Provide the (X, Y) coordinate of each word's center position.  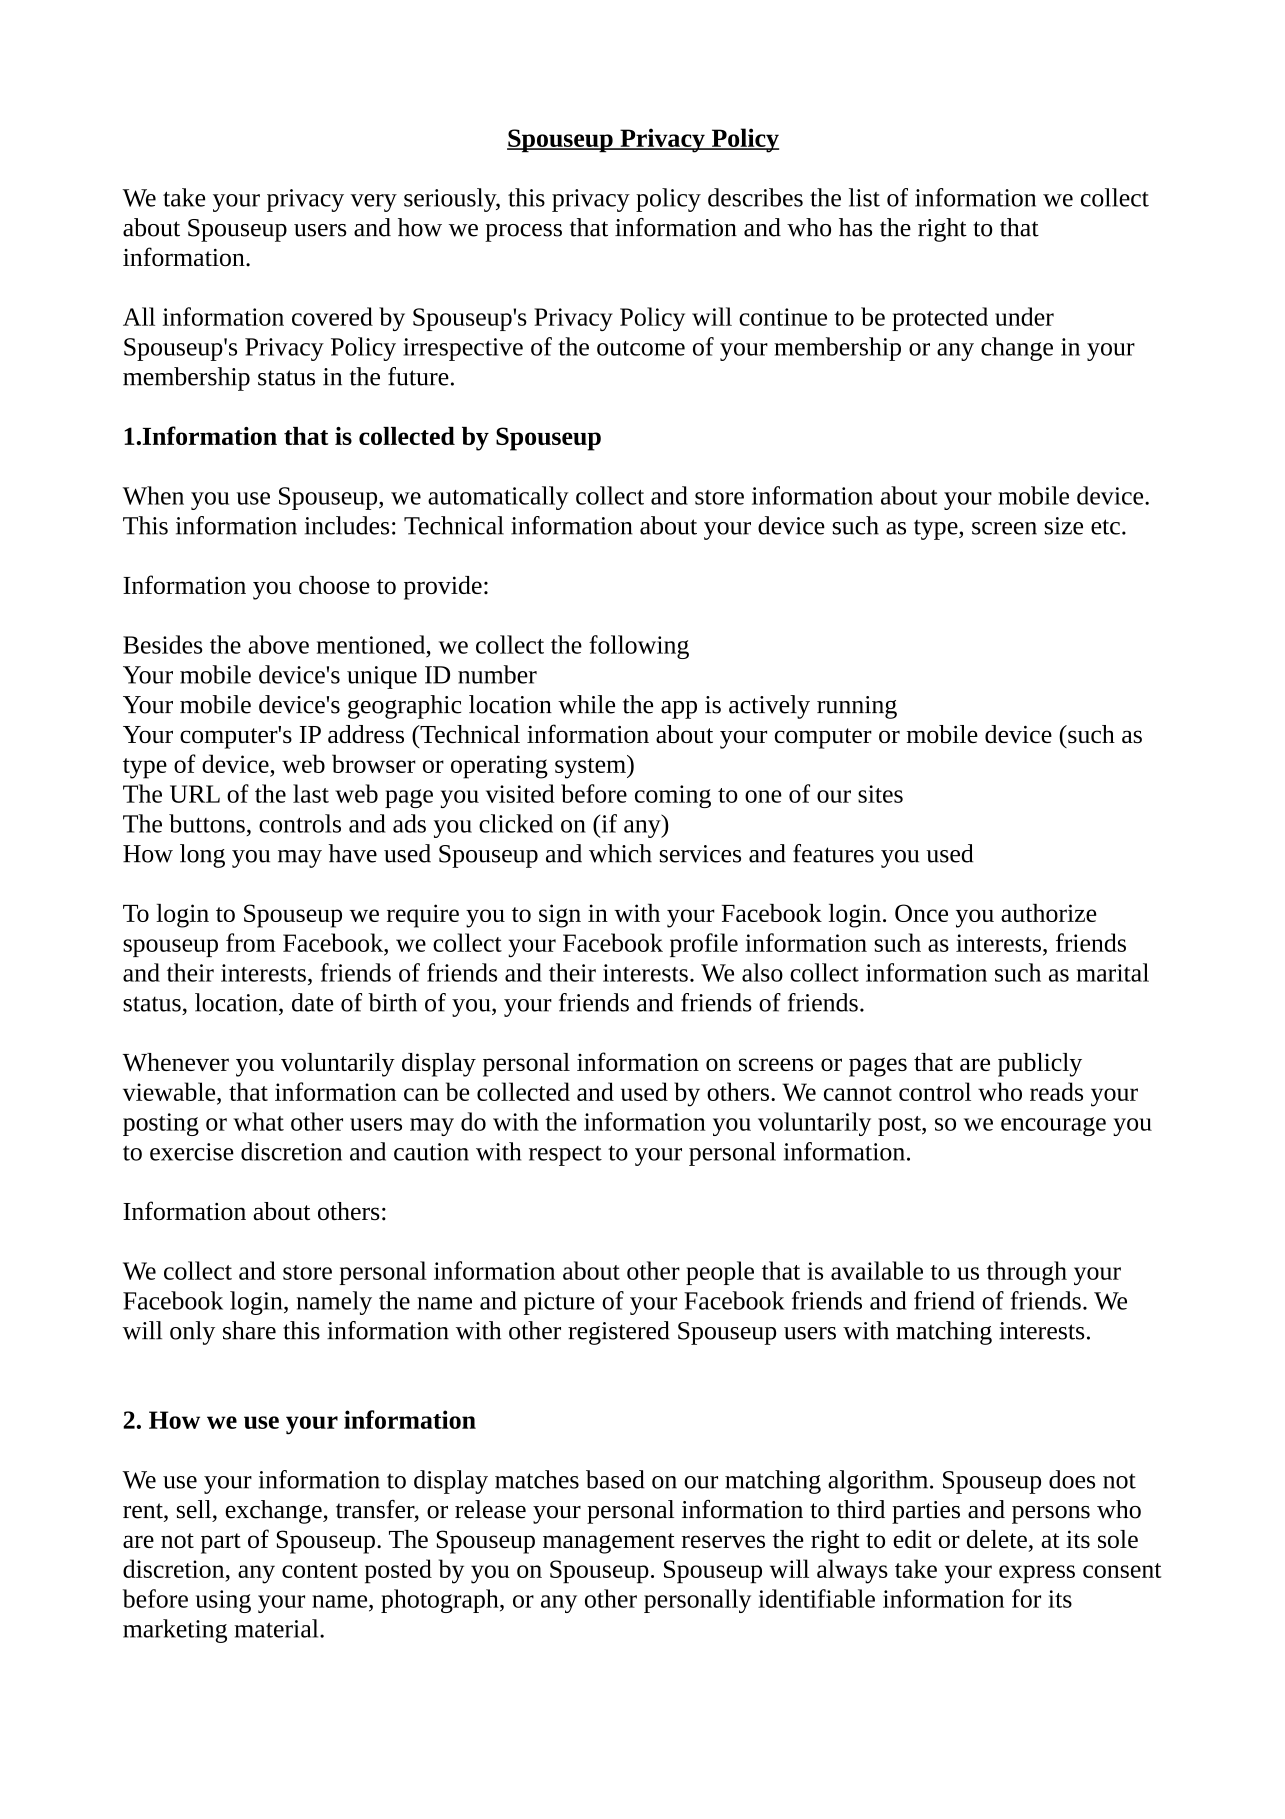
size (1064, 526)
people (720, 1273)
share (249, 1330)
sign (560, 916)
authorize (1049, 913)
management (609, 1543)
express (1037, 1574)
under (1024, 316)
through (1027, 1273)
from (251, 942)
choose (334, 585)
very (374, 203)
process (523, 233)
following (639, 647)
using (223, 1601)
